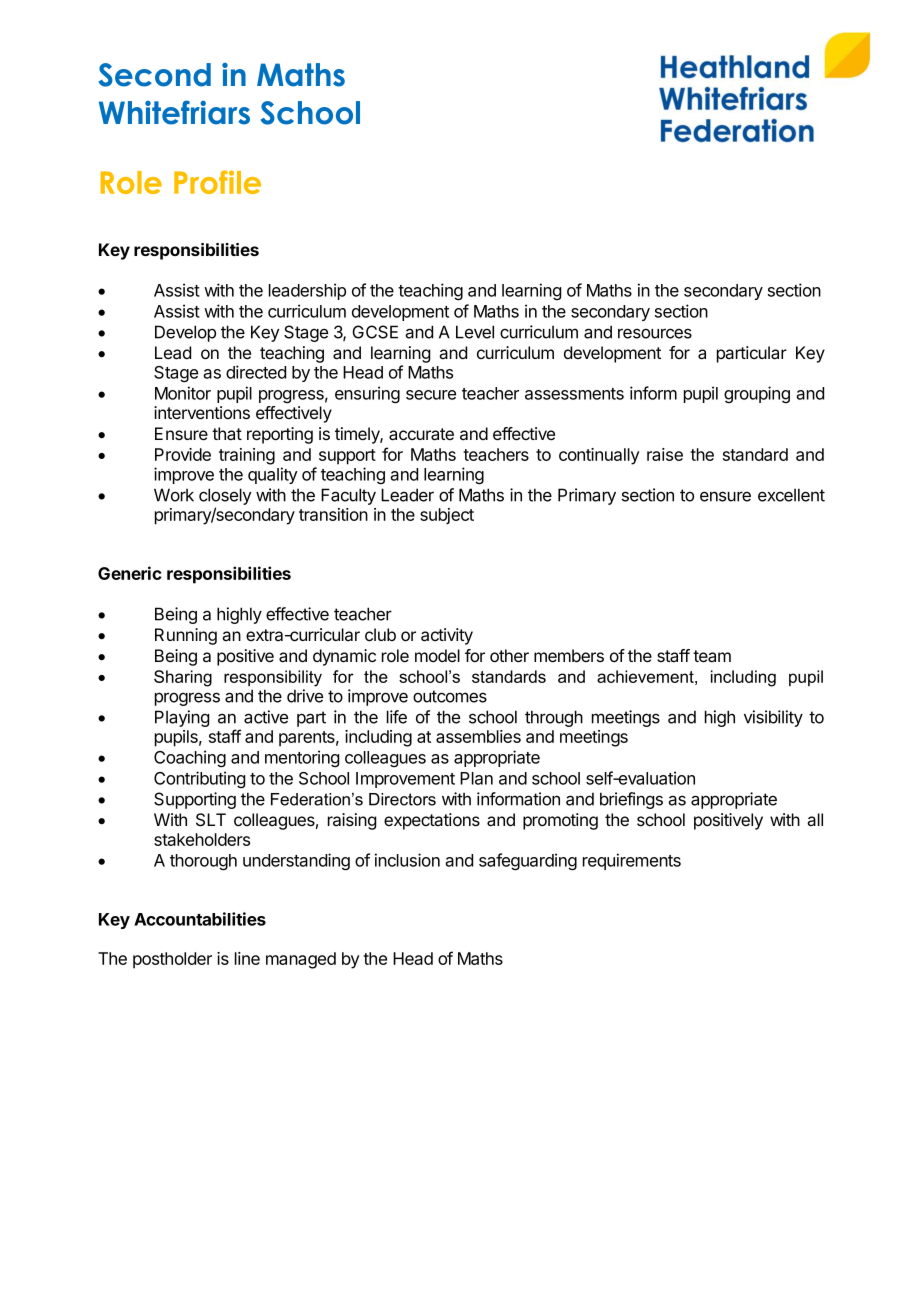 The image size is (924, 1308). I want to click on Profile, so click(217, 182).
